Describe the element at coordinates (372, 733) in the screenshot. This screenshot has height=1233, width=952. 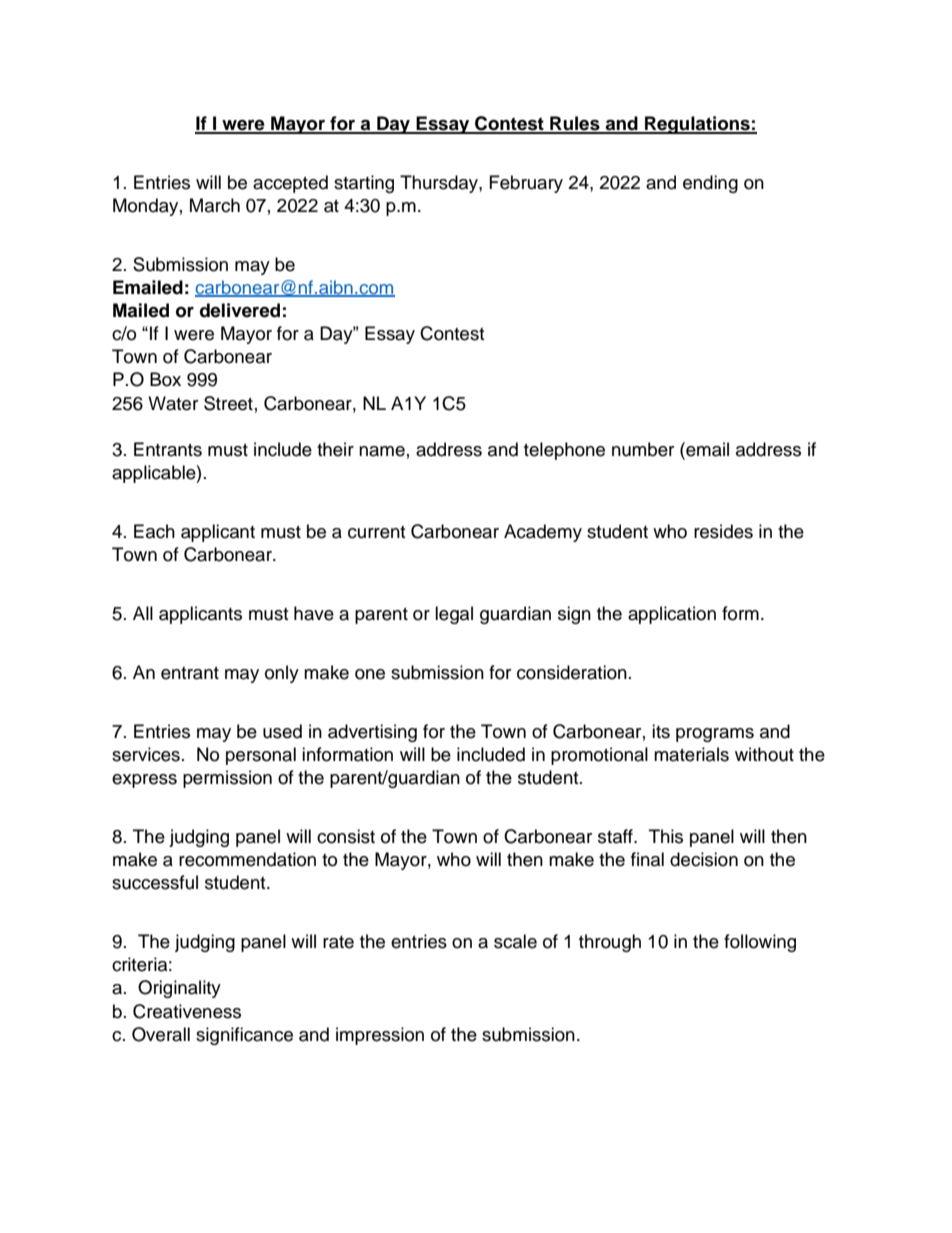
I see `advertising` at that location.
